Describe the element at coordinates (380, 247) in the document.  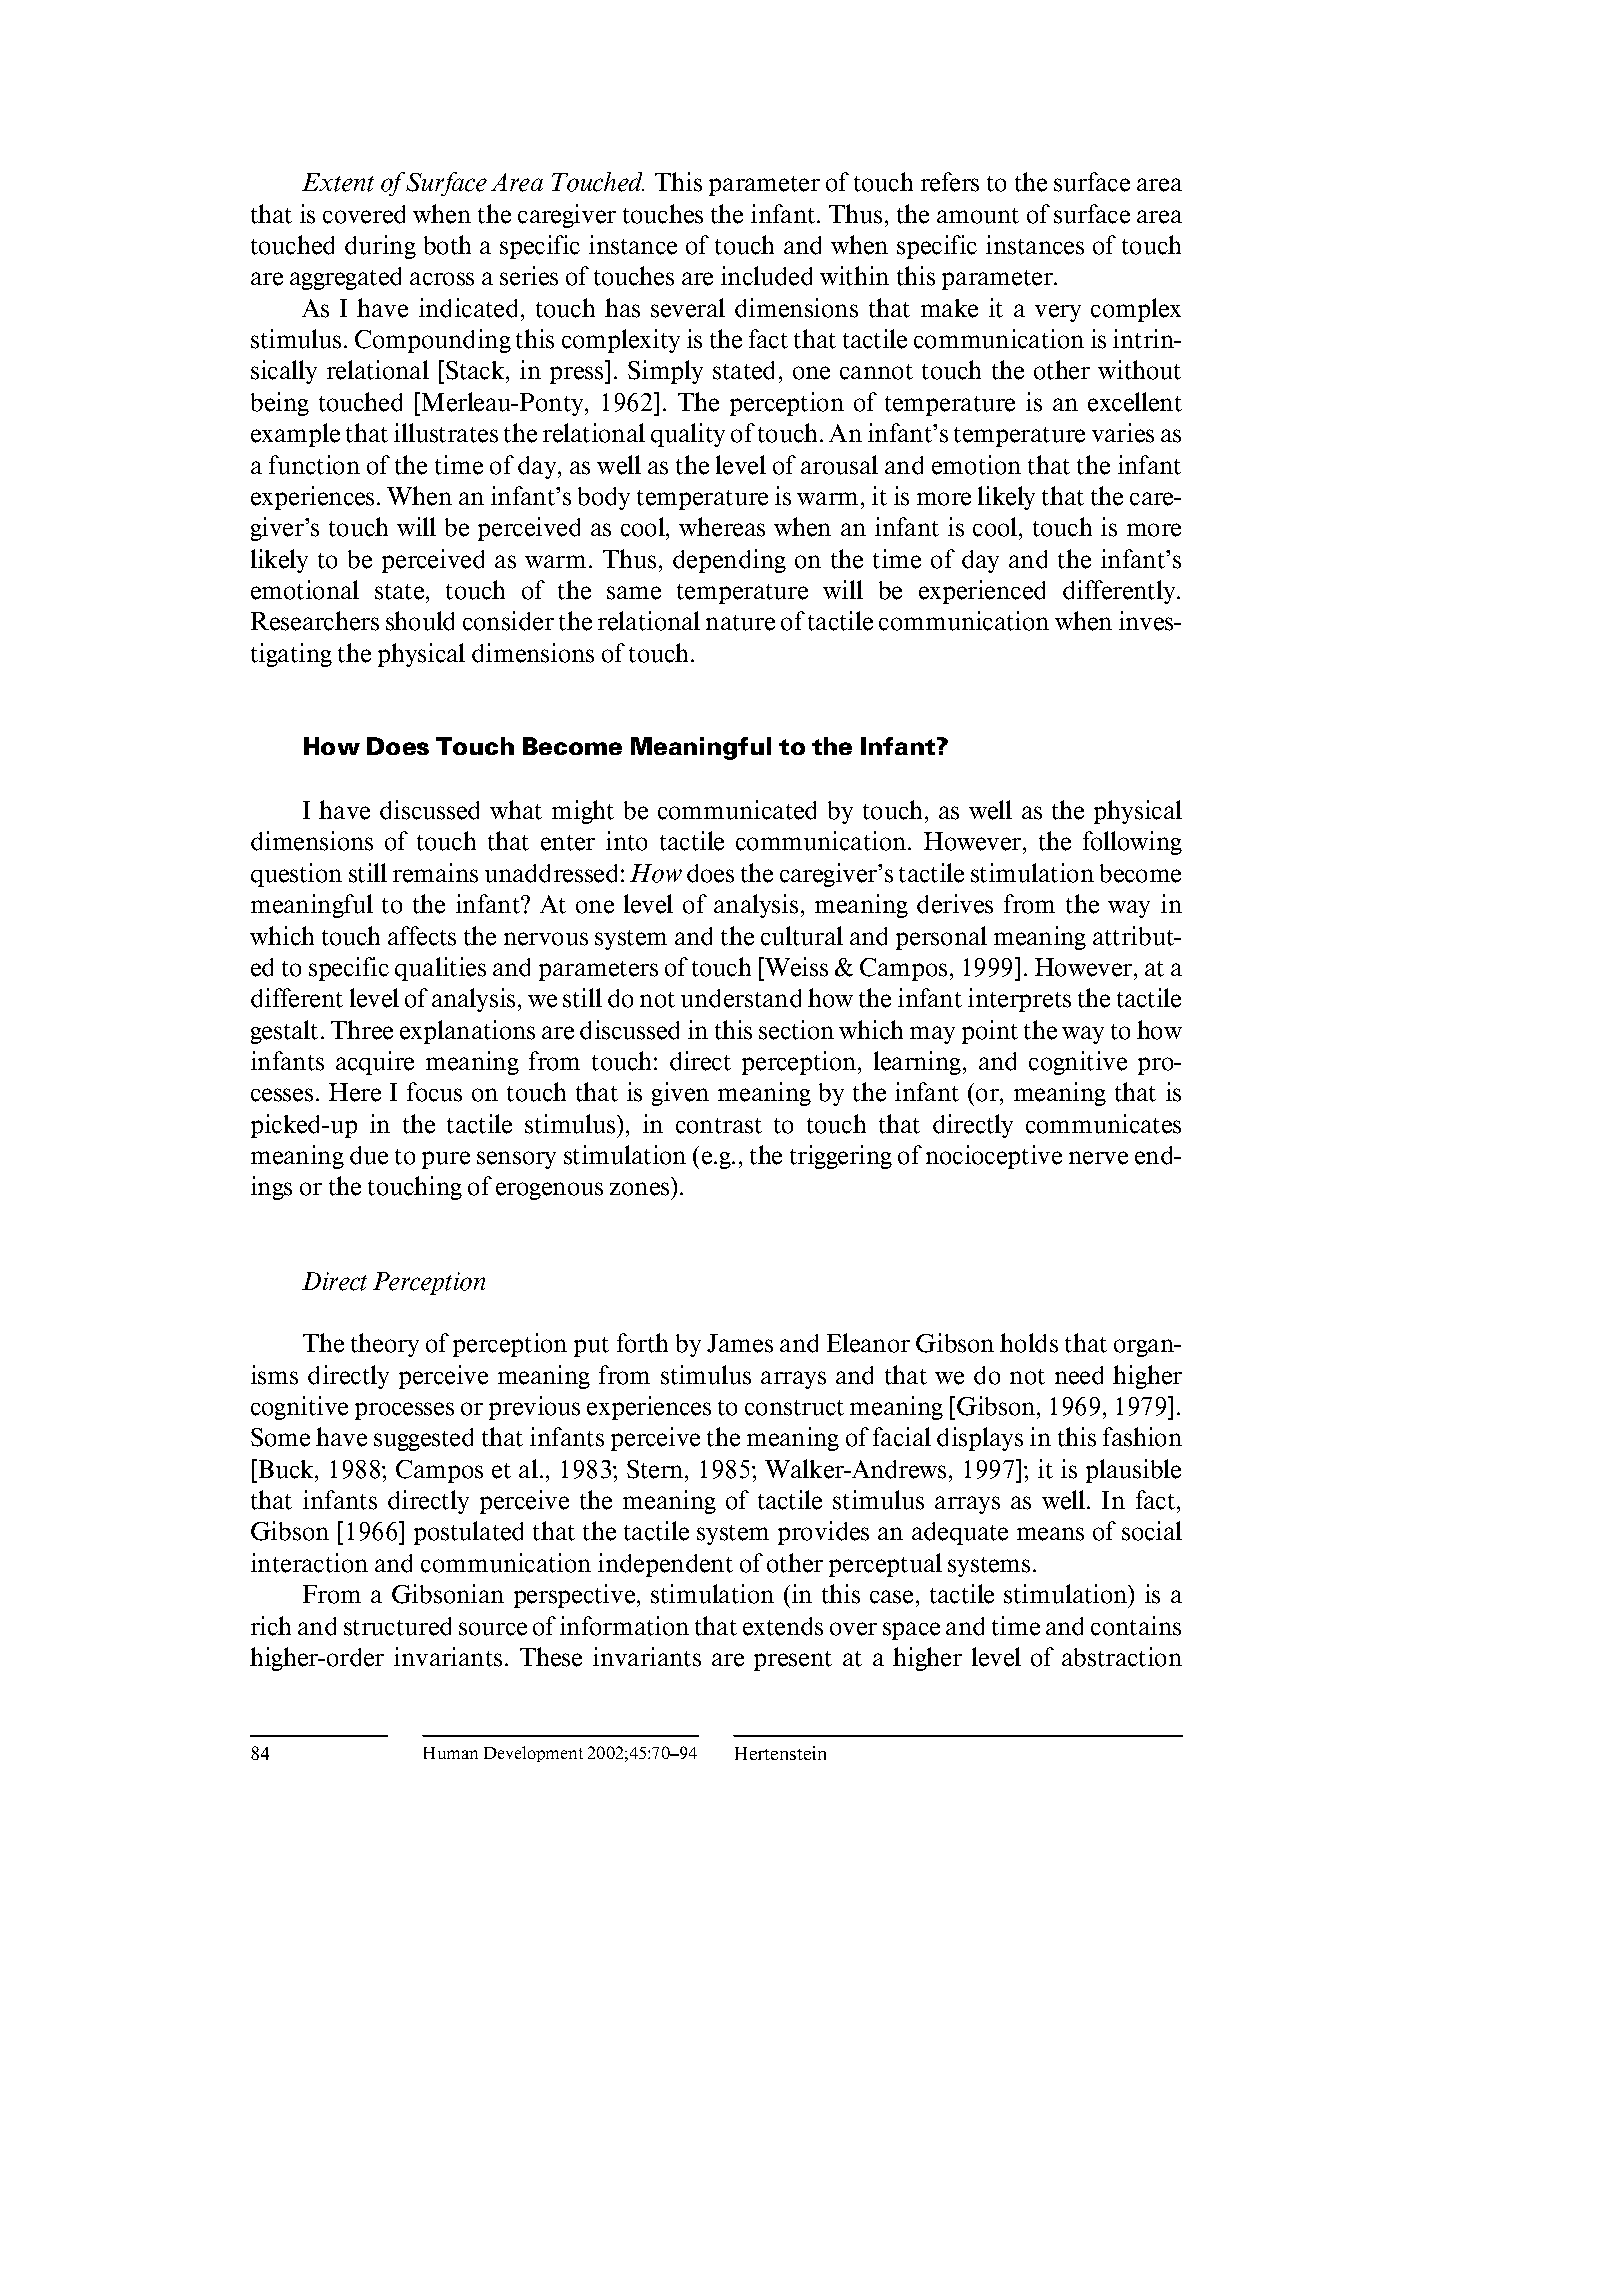
I see `during` at that location.
